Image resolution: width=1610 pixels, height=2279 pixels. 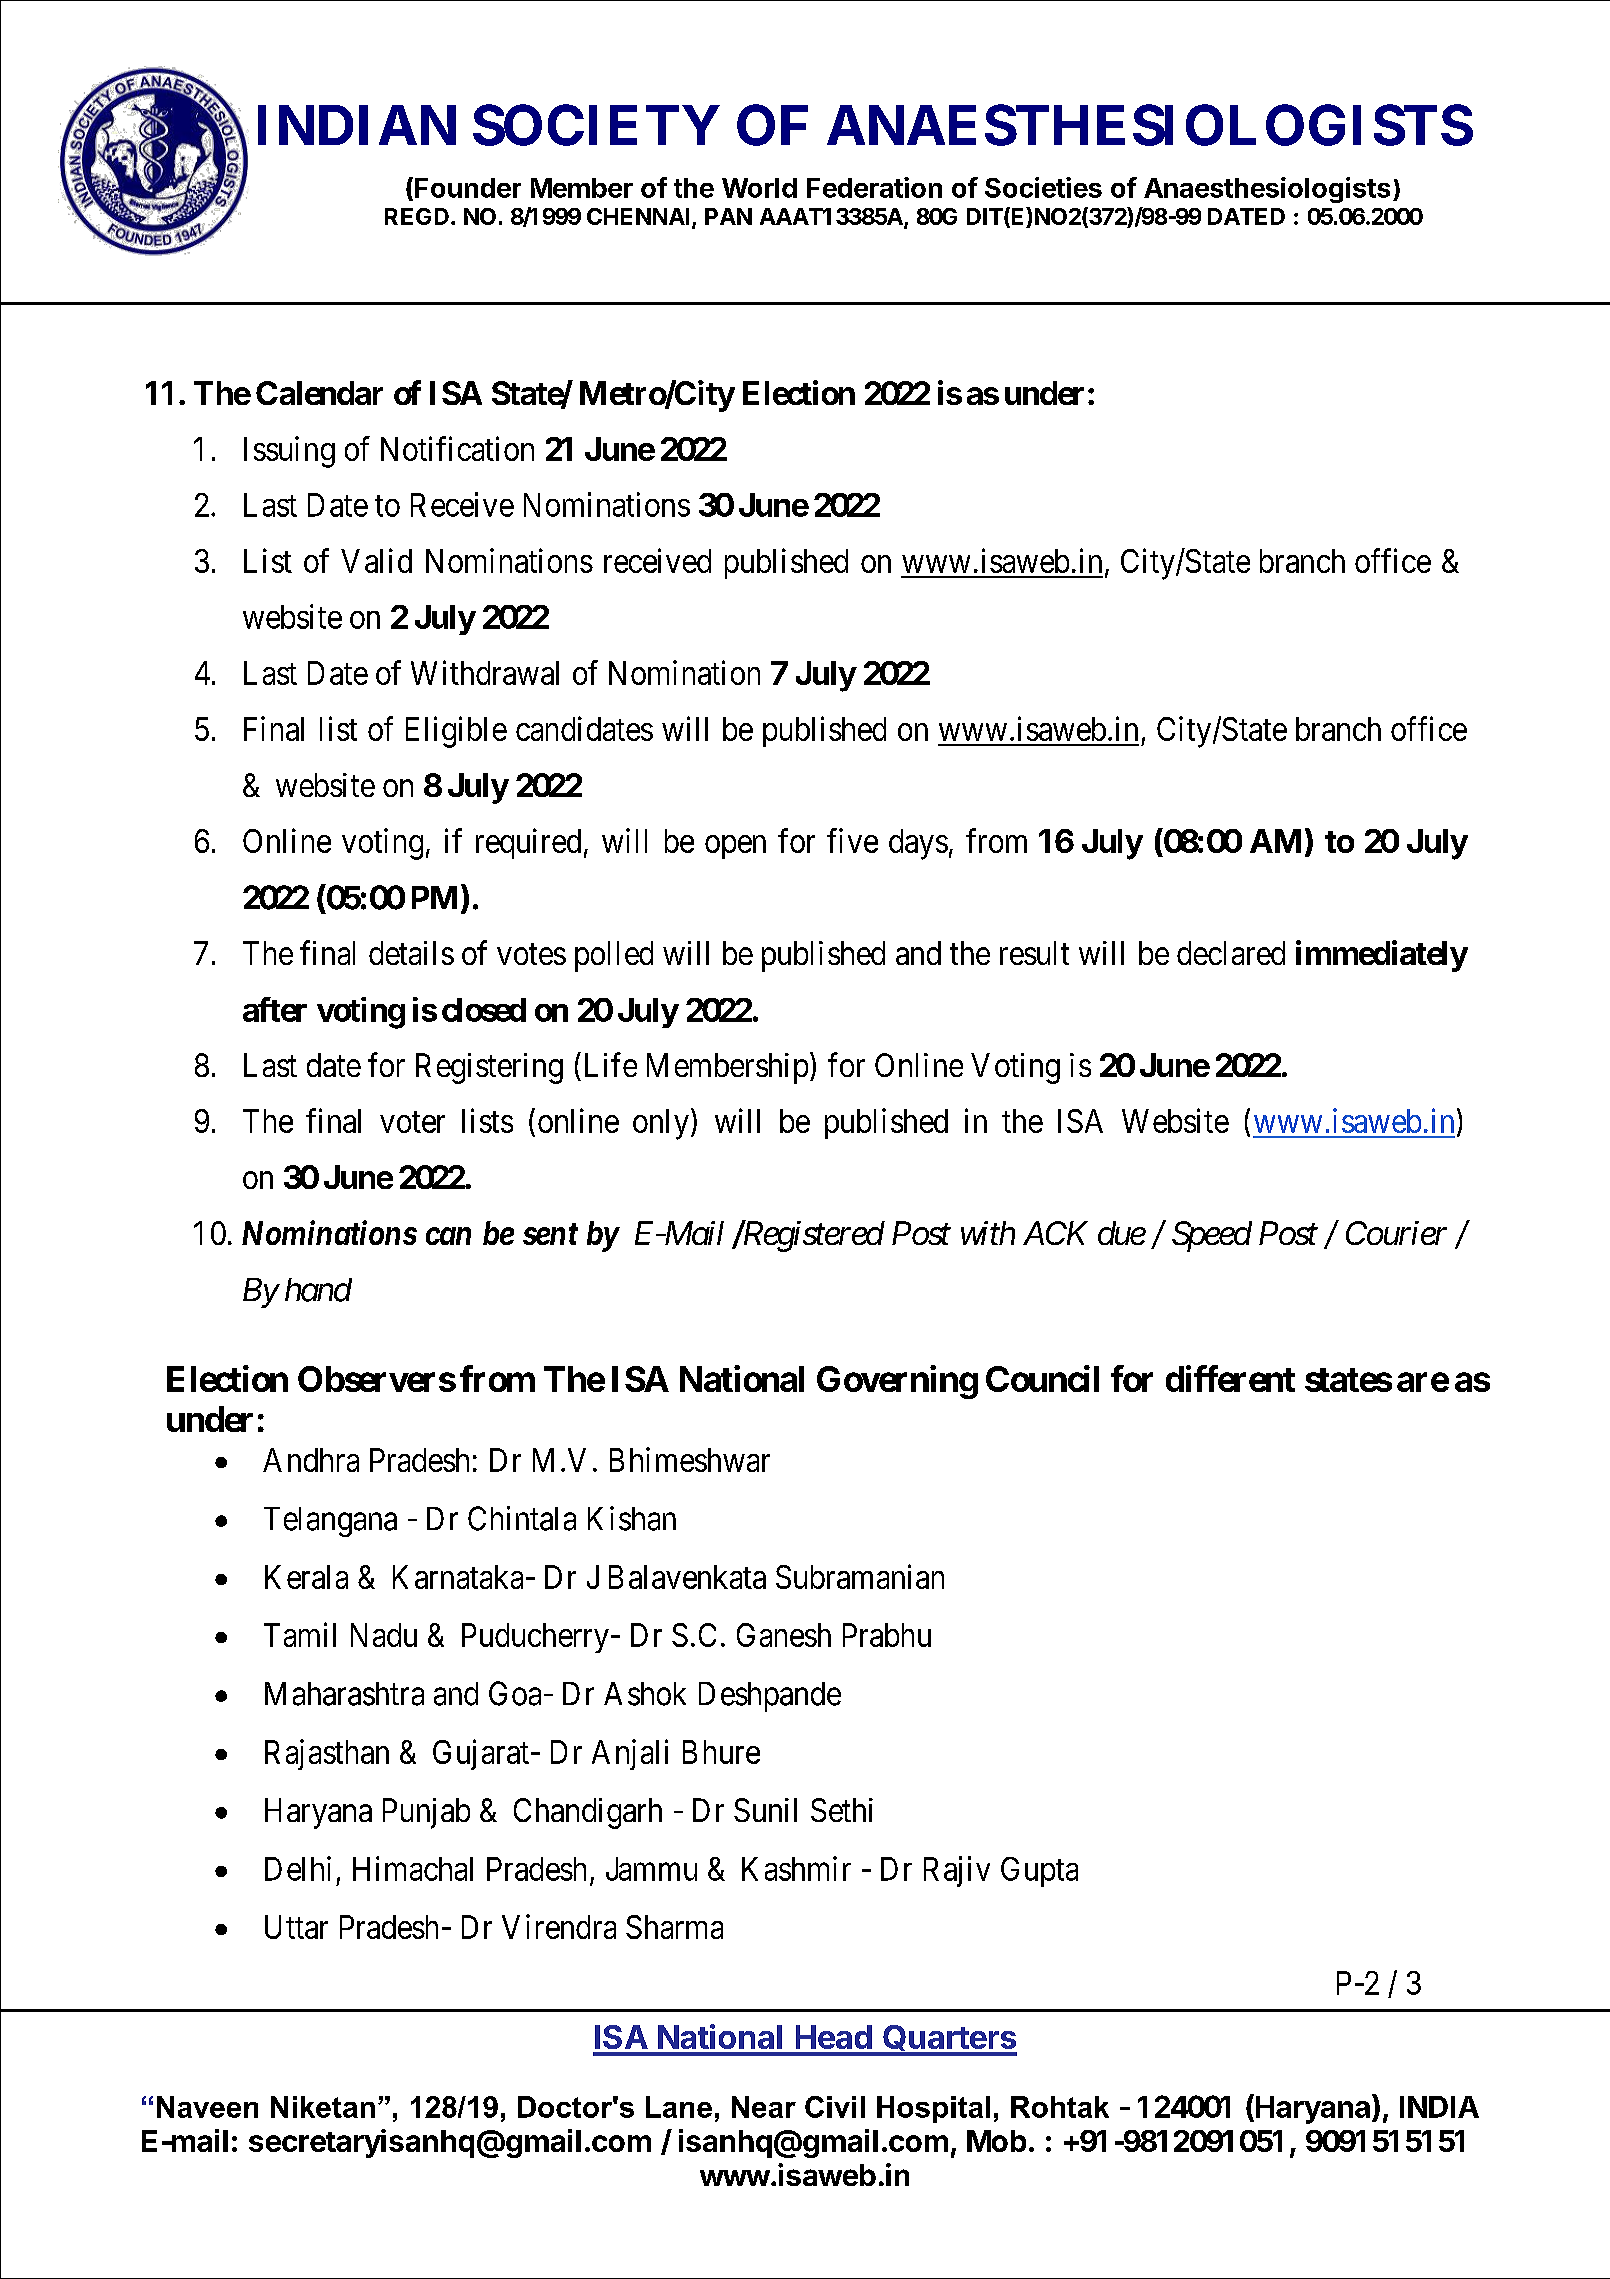 What do you see at coordinates (661, 1124) in the document?
I see `only` at bounding box center [661, 1124].
